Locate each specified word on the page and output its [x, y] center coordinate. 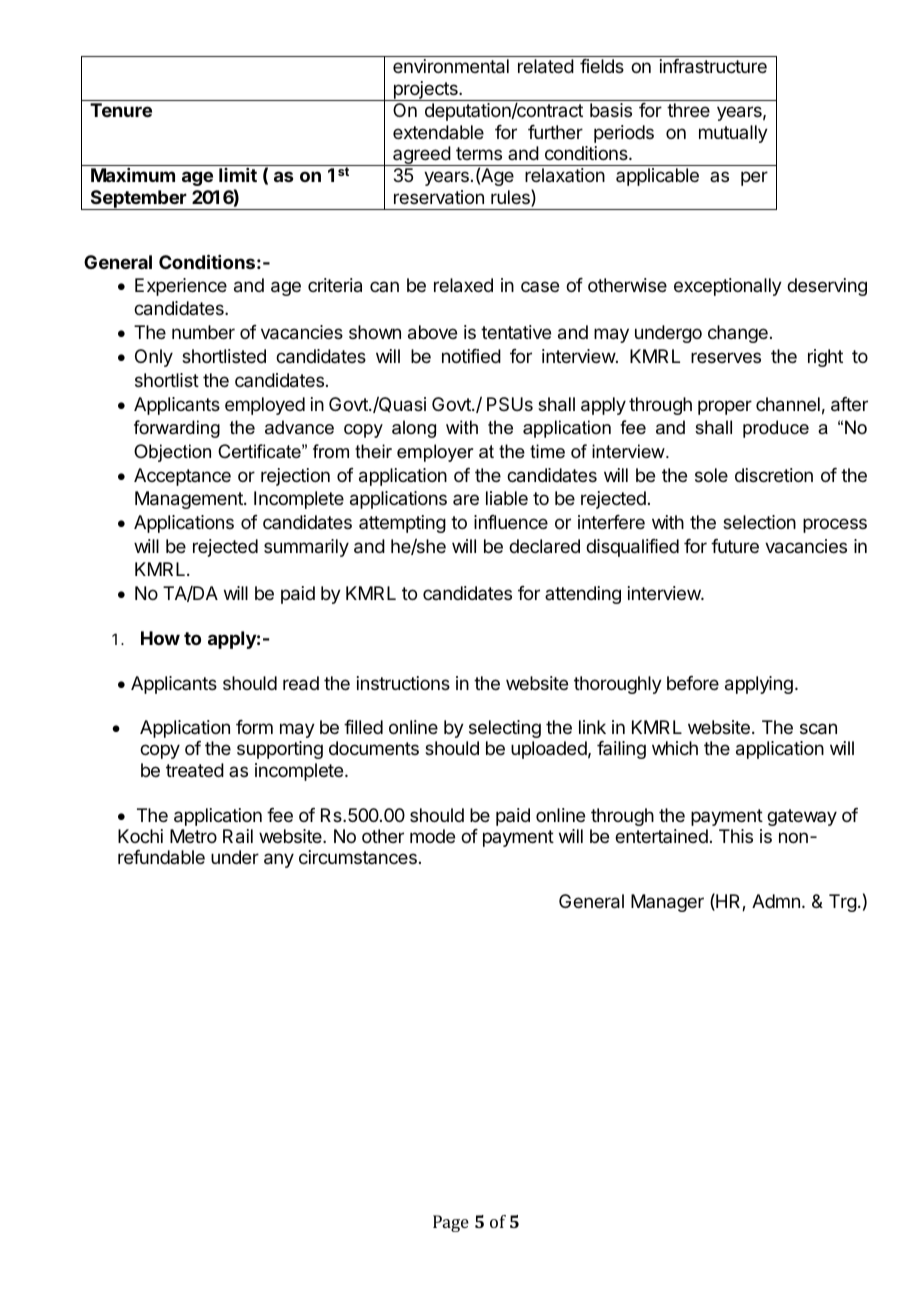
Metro [193, 836]
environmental [451, 66]
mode [432, 836]
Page [451, 1223]
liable [507, 498]
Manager [667, 903]
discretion [774, 475]
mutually [733, 134]
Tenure [121, 110]
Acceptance [182, 477]
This [736, 836]
